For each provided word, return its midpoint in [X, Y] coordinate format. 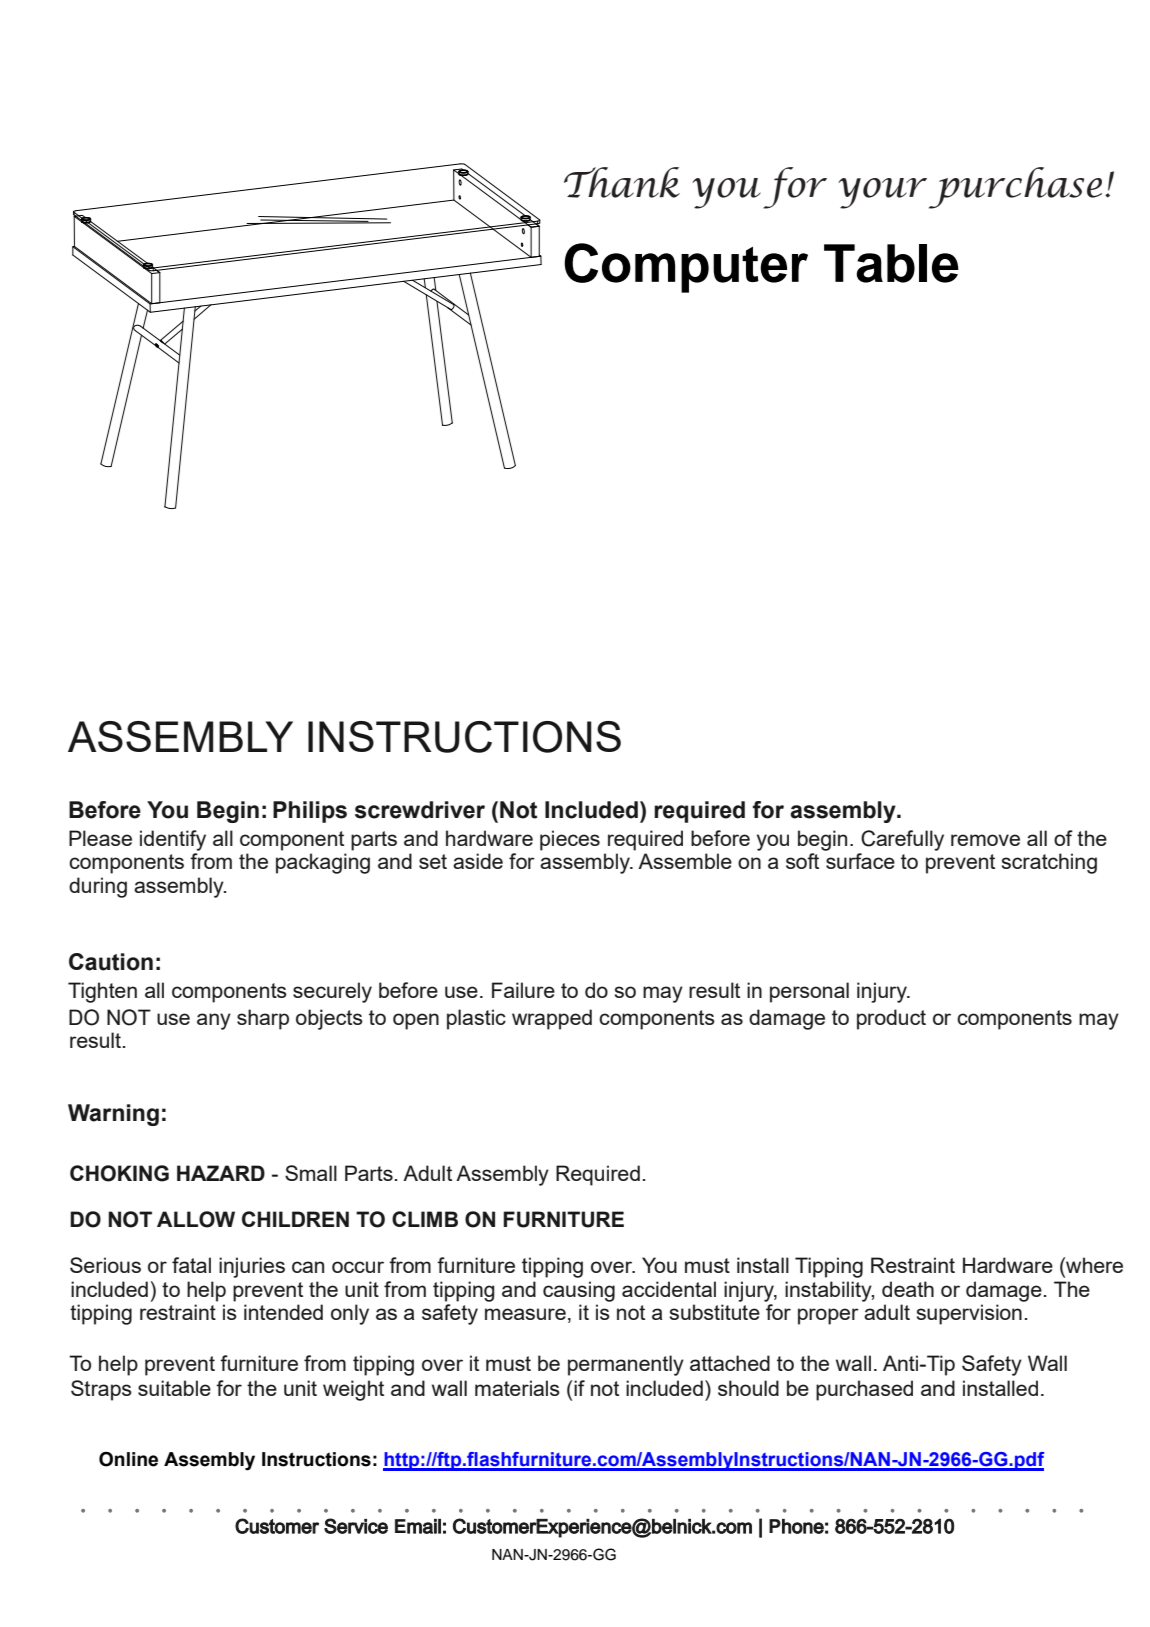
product [891, 1019]
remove [985, 840]
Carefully [902, 840]
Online [128, 1459]
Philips [310, 812]
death [908, 1289]
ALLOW [196, 1219]
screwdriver [420, 810]
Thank [622, 182]
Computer [686, 268]
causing [579, 1291]
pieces [570, 840]
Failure [523, 990]
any [214, 1021]
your [882, 193]
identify [173, 840]
